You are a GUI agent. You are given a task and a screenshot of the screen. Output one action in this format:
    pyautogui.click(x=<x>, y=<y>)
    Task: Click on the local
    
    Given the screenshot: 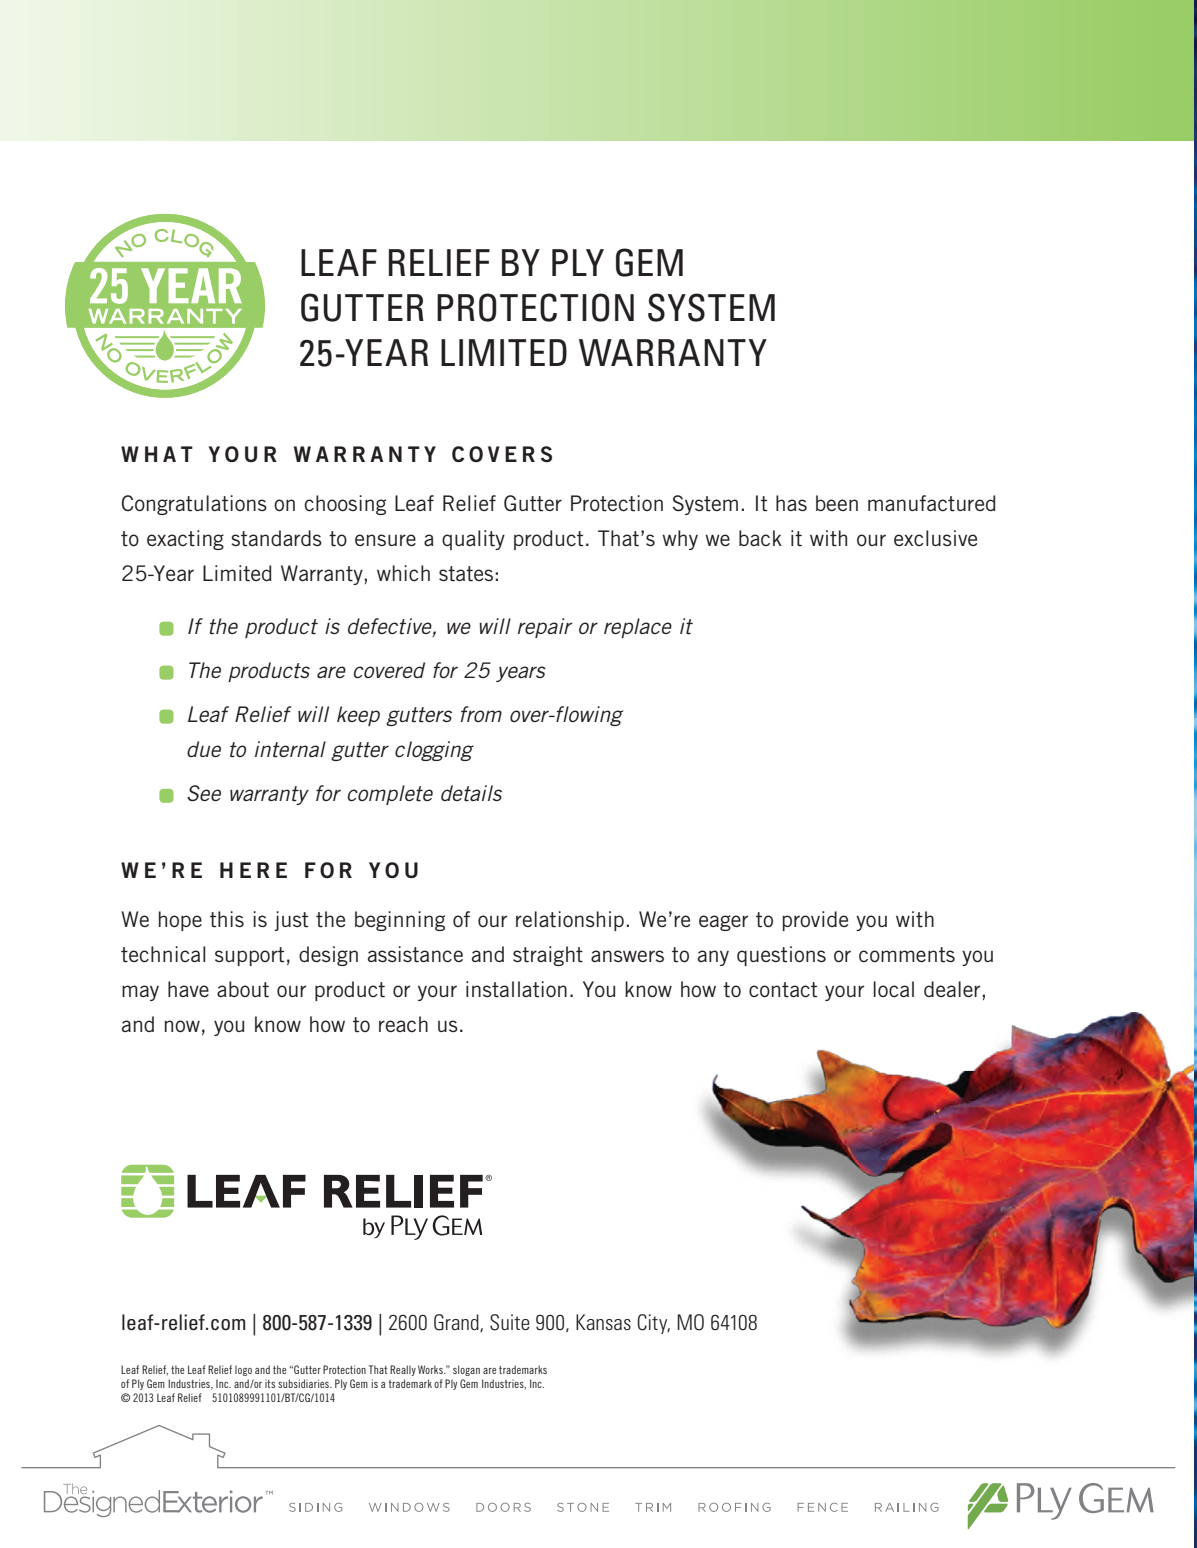 What is the action you would take?
    pyautogui.click(x=893, y=989)
